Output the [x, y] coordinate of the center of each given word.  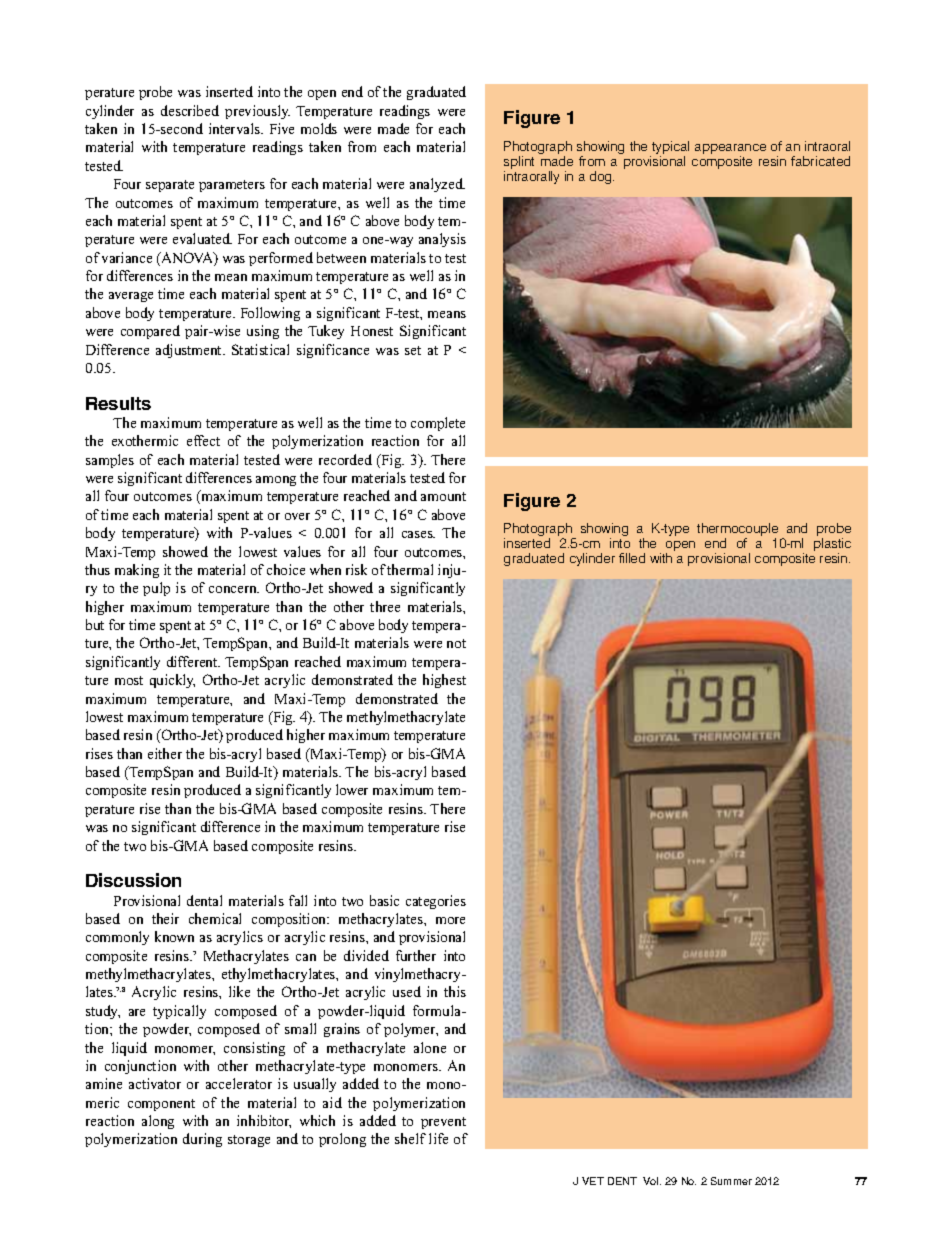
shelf [410, 1138]
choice [286, 569]
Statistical [260, 349]
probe [155, 93]
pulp [156, 589]
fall [298, 900]
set [413, 350]
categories [436, 902]
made [393, 128]
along [158, 1122]
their [165, 918]
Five [282, 128]
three [385, 606]
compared [150, 332]
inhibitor [264, 1121]
